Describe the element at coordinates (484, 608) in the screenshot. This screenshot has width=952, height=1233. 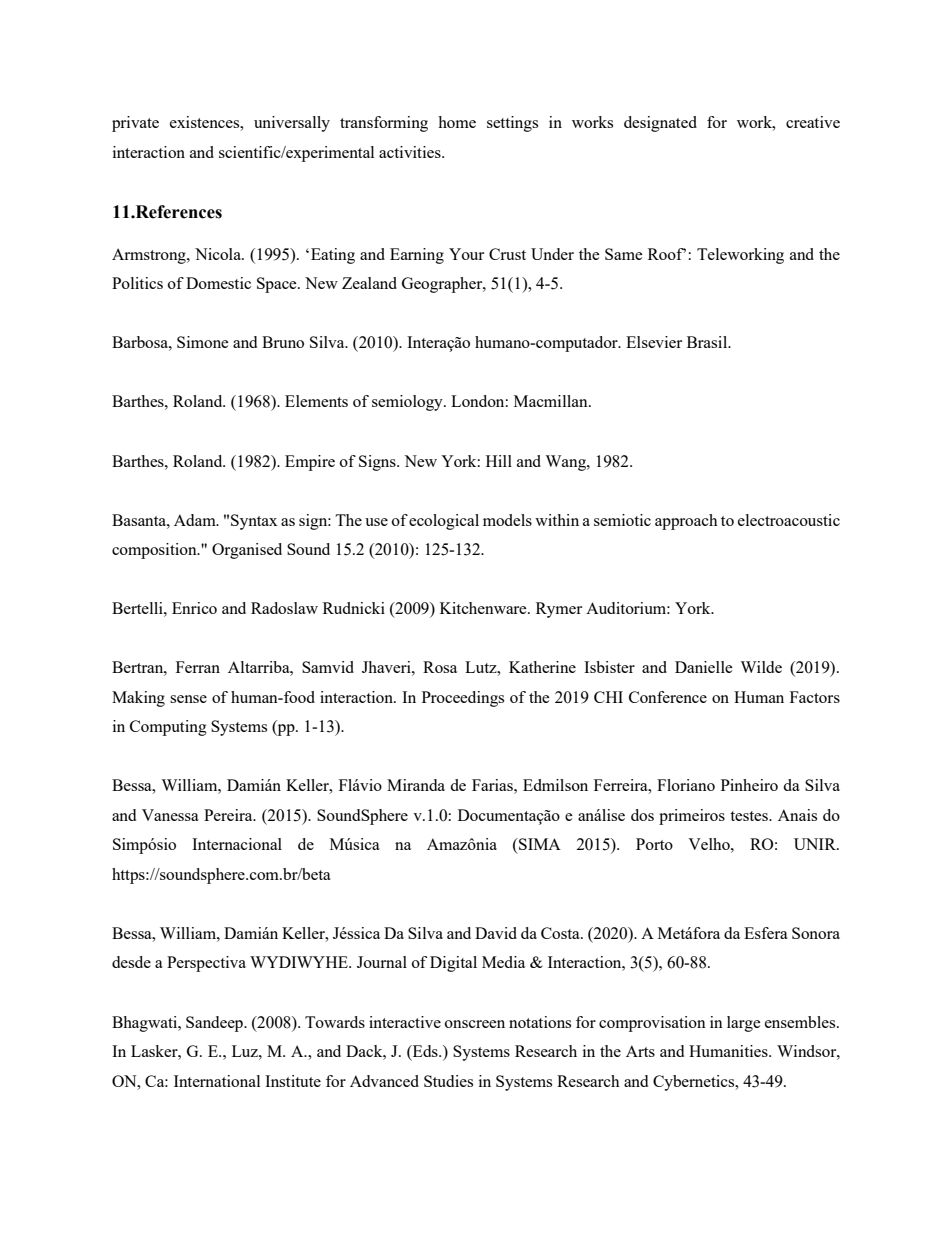
I see `Kitchenware` at that location.
